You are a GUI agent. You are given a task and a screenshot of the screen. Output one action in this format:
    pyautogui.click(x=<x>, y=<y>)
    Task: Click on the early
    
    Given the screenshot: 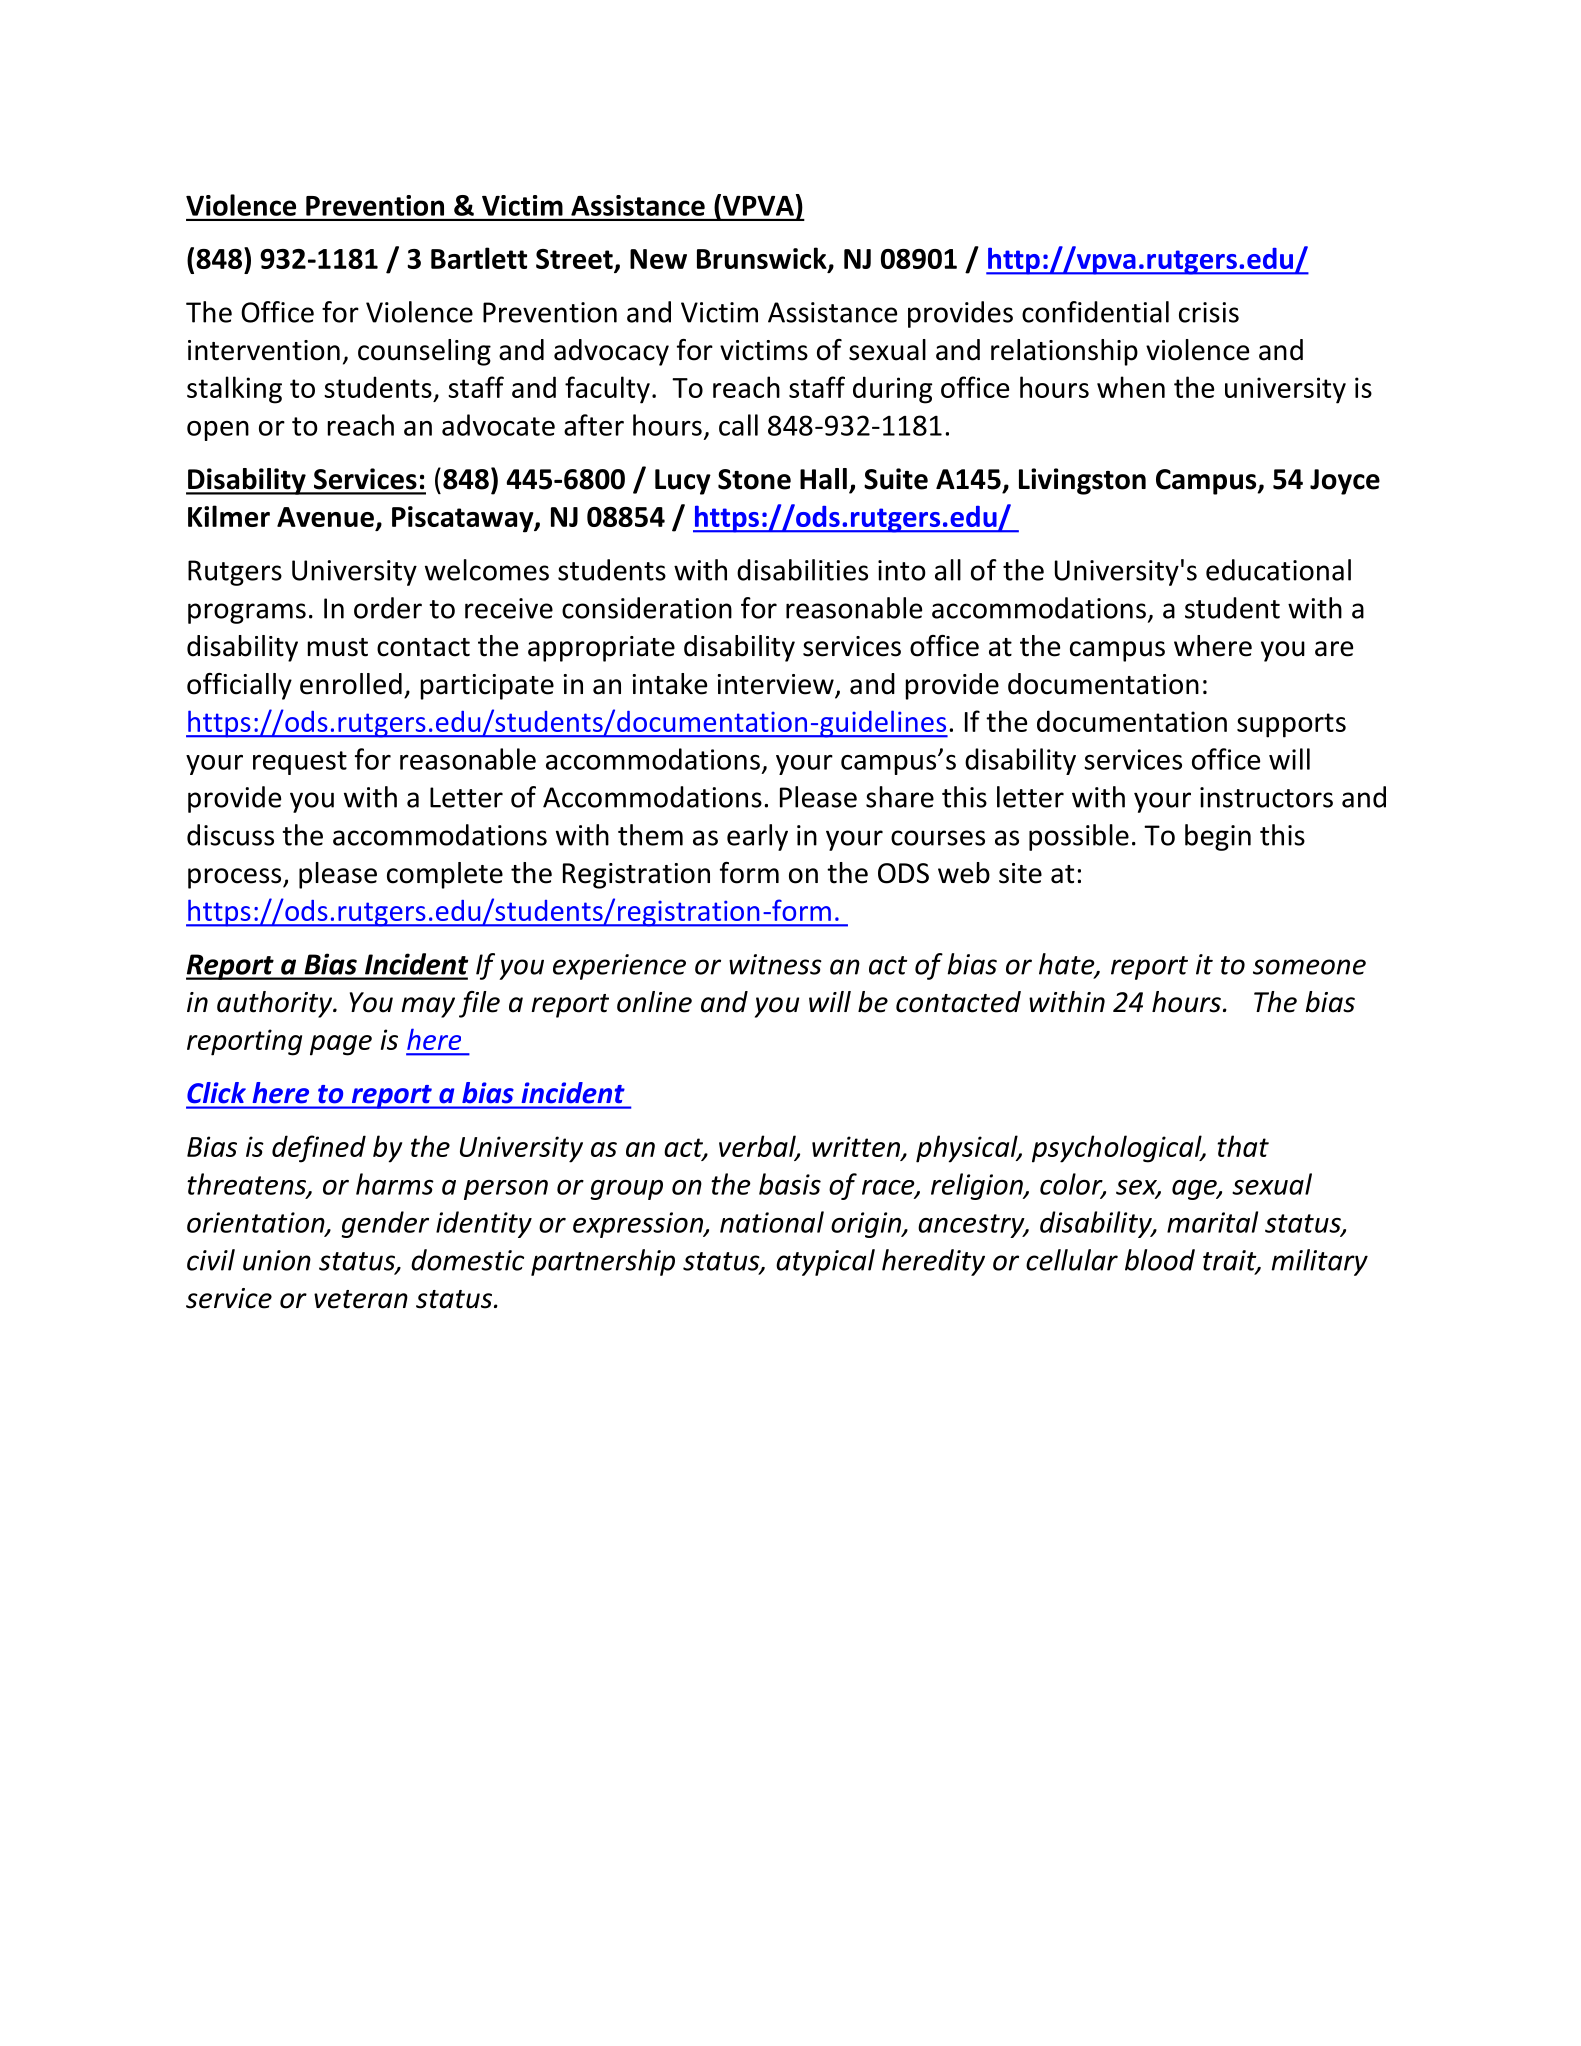 What is the action you would take?
    pyautogui.click(x=757, y=837)
